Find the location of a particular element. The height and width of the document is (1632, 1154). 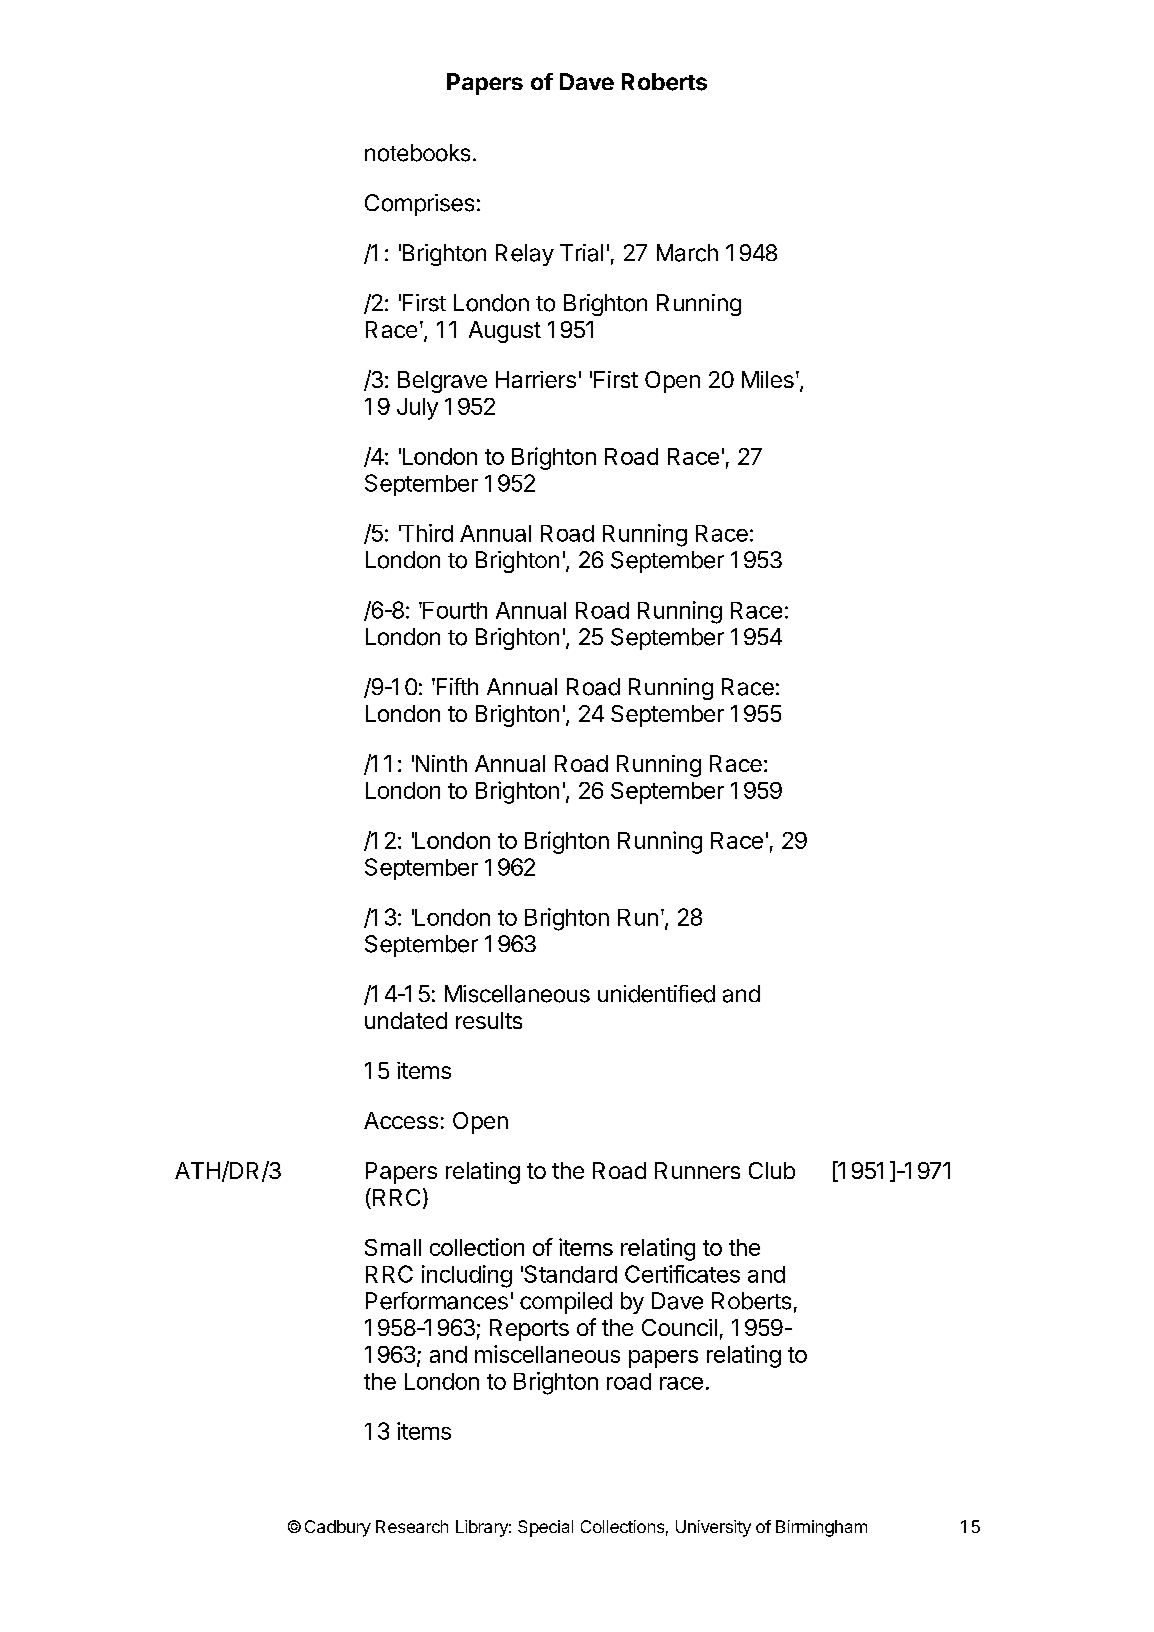

Trial is located at coordinates (581, 253).
